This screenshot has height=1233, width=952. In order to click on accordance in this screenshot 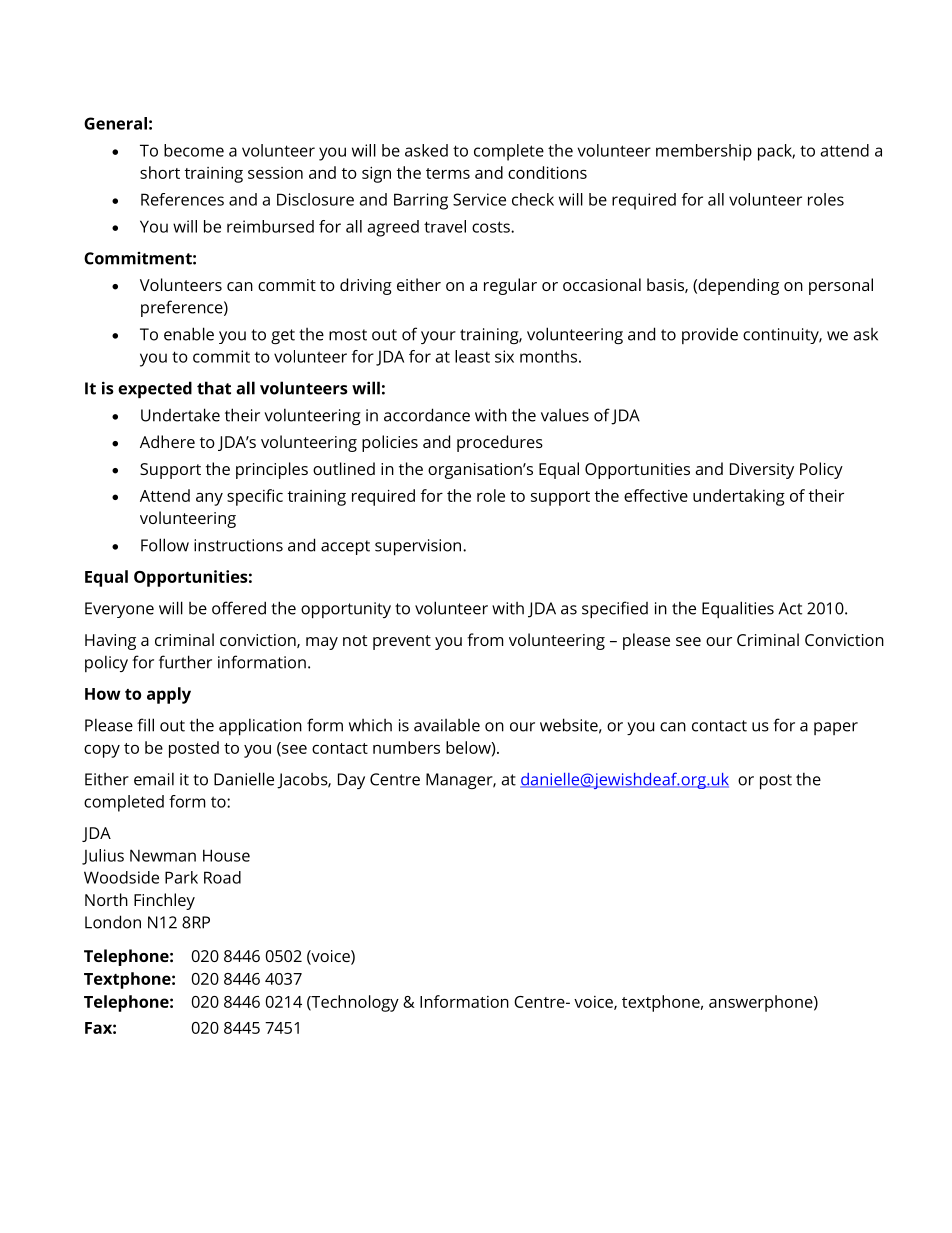, I will do `click(427, 415)`.
